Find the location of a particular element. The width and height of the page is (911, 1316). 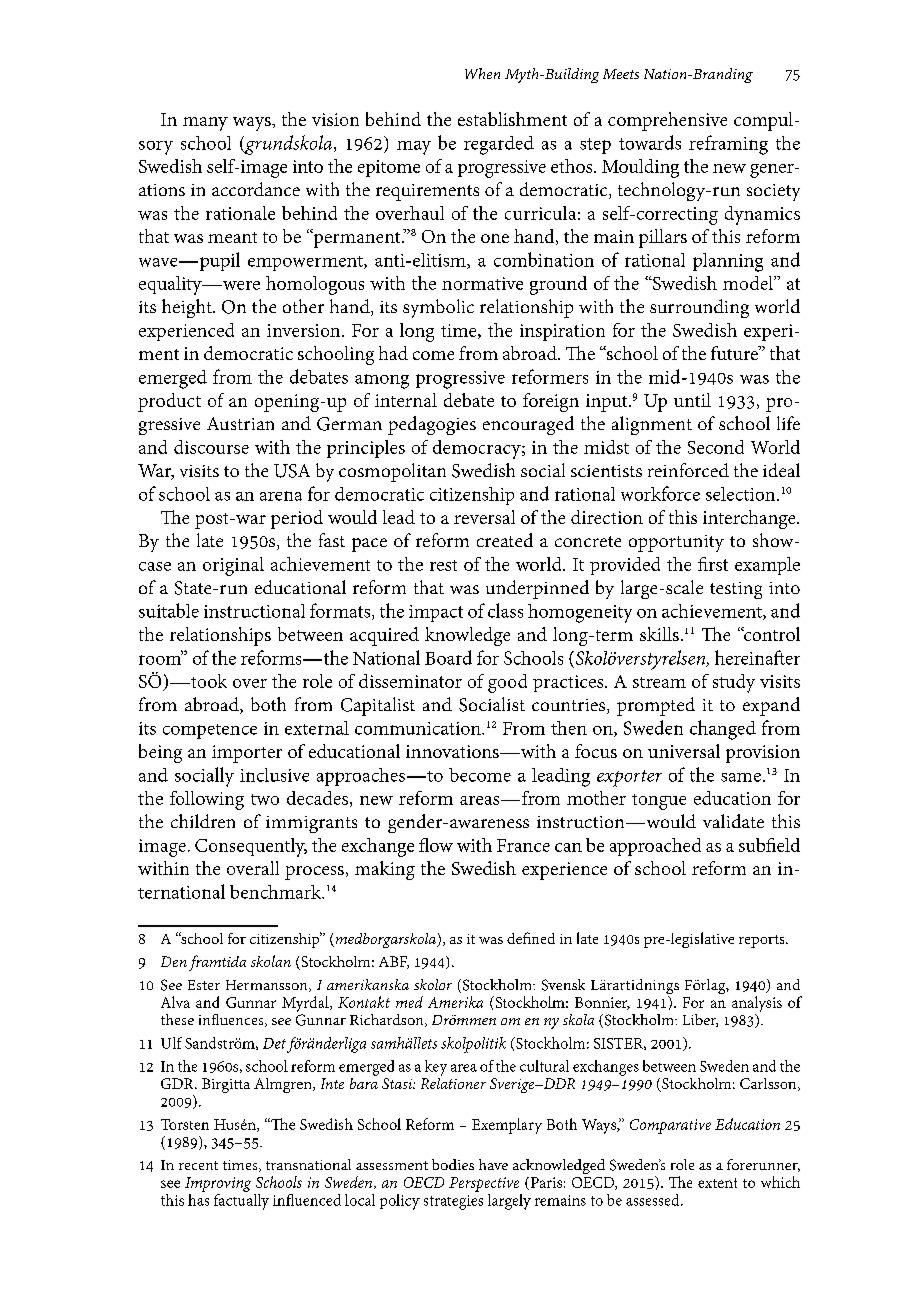

defined is located at coordinates (531, 938).
